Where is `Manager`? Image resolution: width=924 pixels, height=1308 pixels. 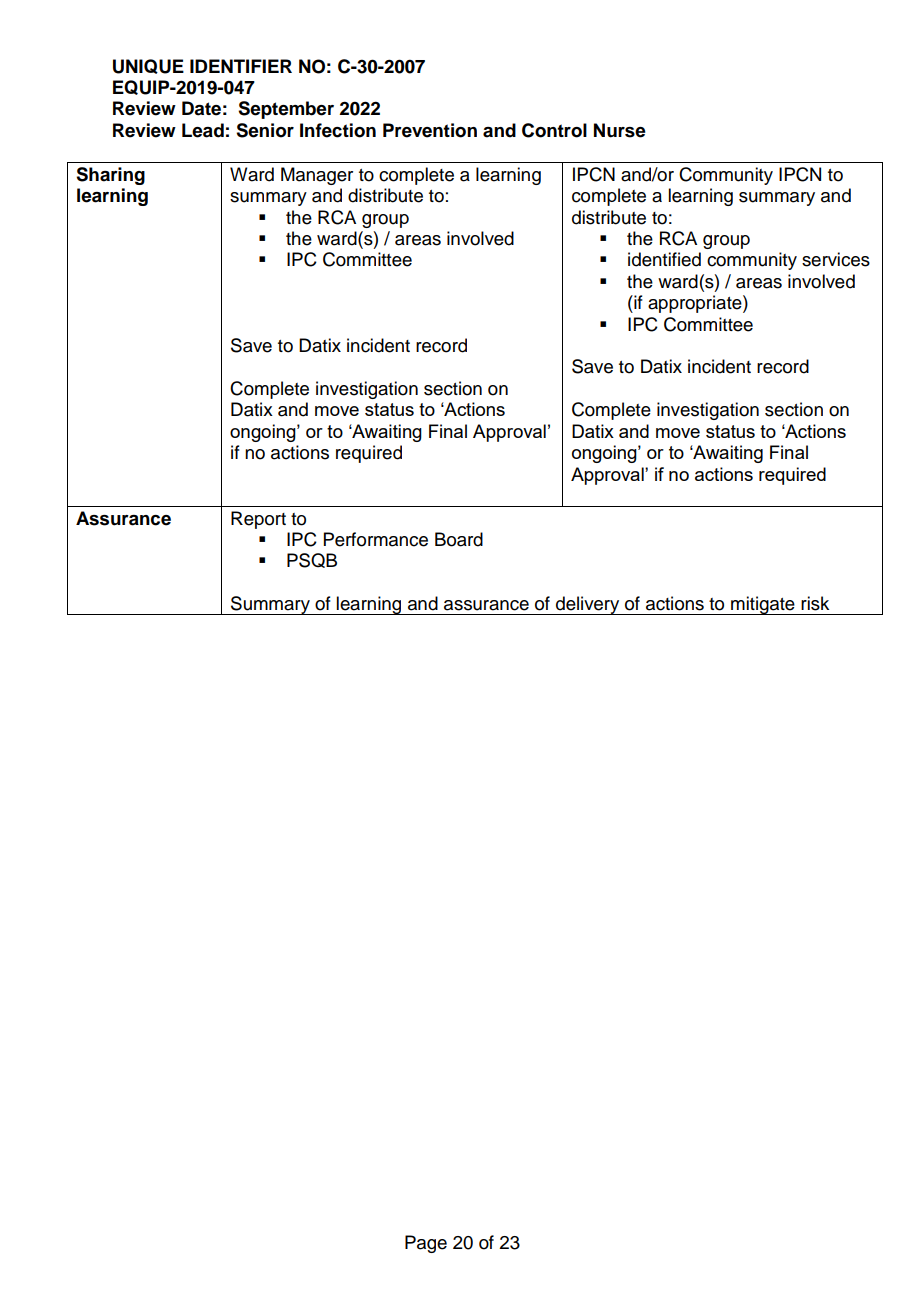 Manager is located at coordinates (317, 176).
